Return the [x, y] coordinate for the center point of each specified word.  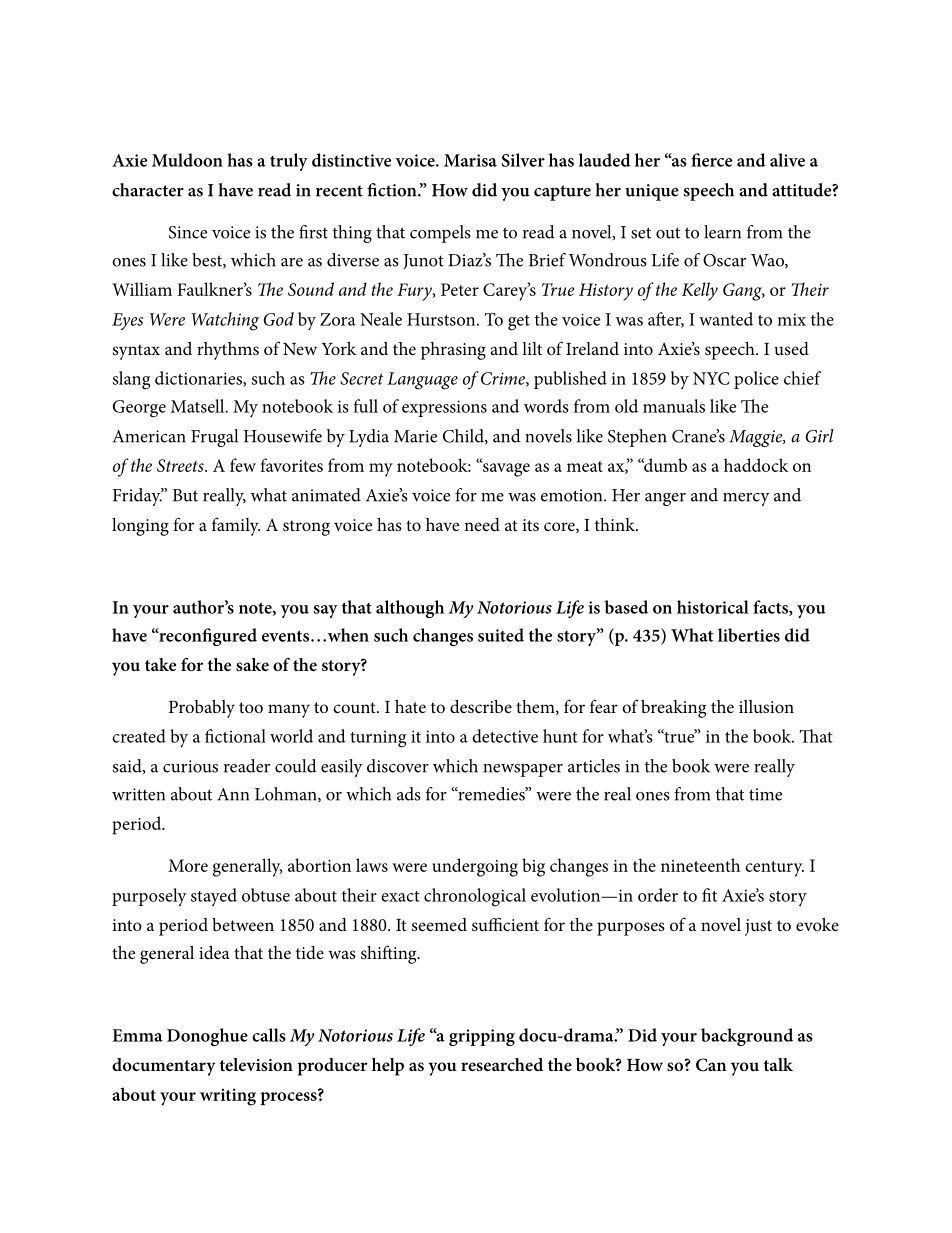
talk [778, 1064]
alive [787, 160]
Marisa [470, 160]
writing [228, 1097]
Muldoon [187, 160]
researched [502, 1064]
